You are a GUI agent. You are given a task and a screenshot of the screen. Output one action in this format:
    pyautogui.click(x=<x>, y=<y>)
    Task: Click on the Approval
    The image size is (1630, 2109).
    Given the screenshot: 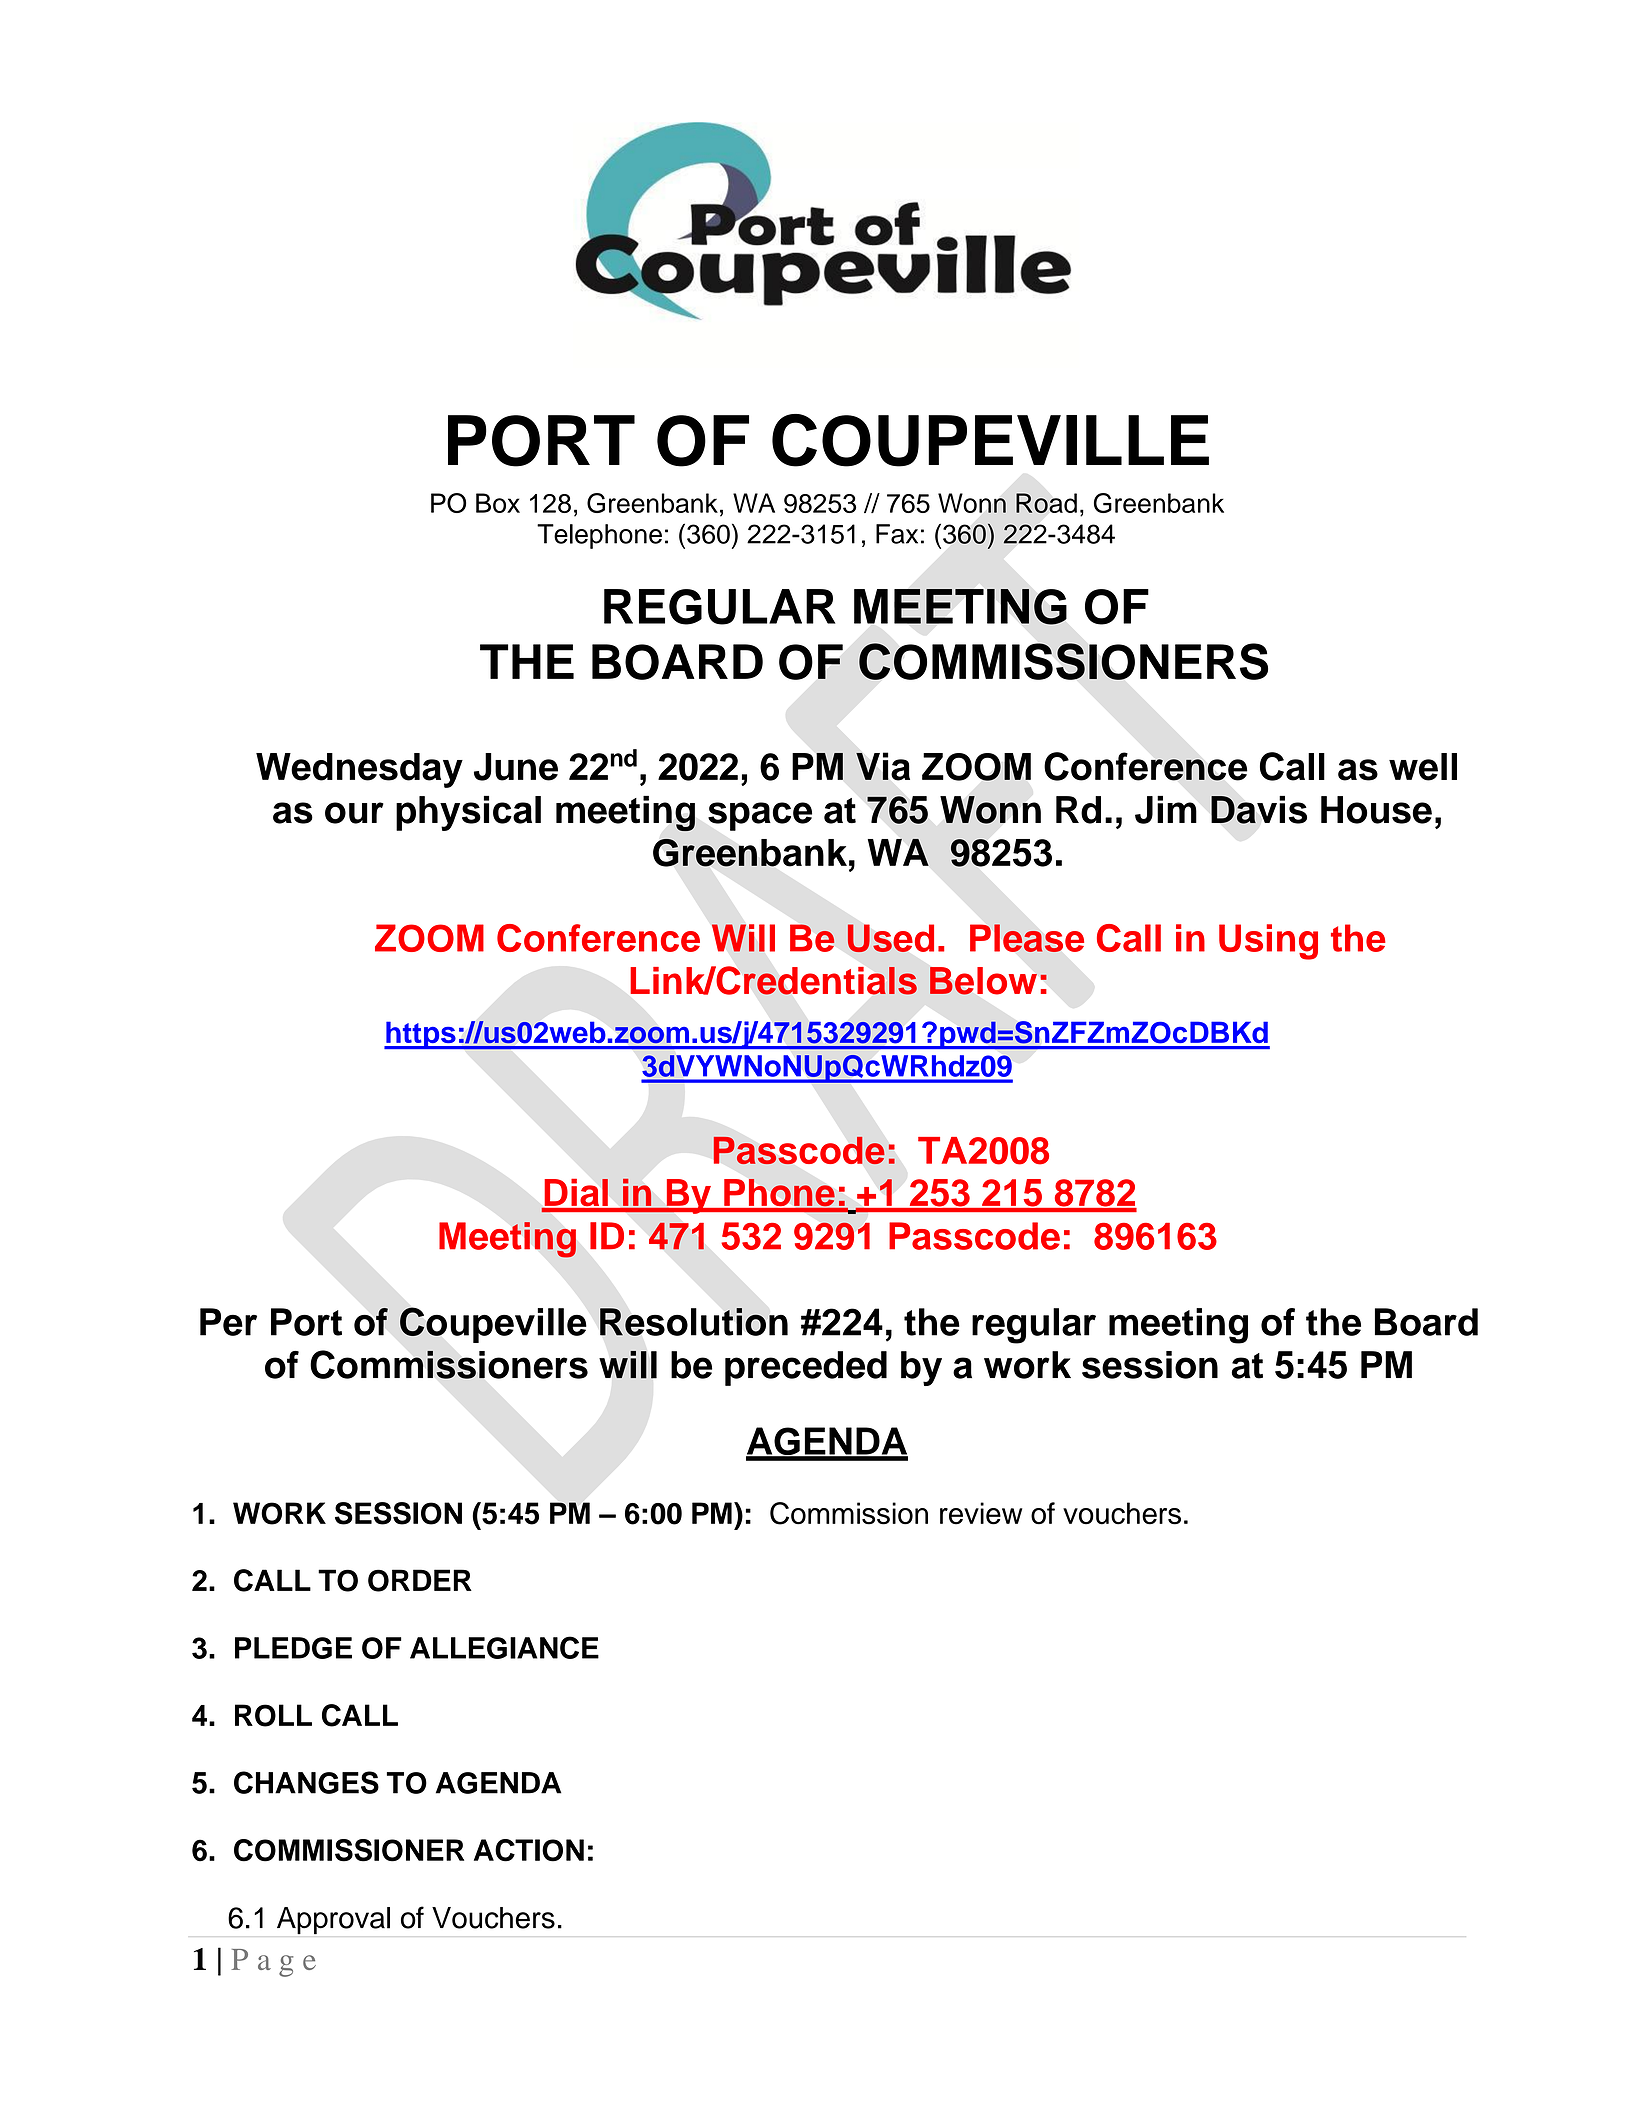 What is the action you would take?
    pyautogui.click(x=333, y=1921)
